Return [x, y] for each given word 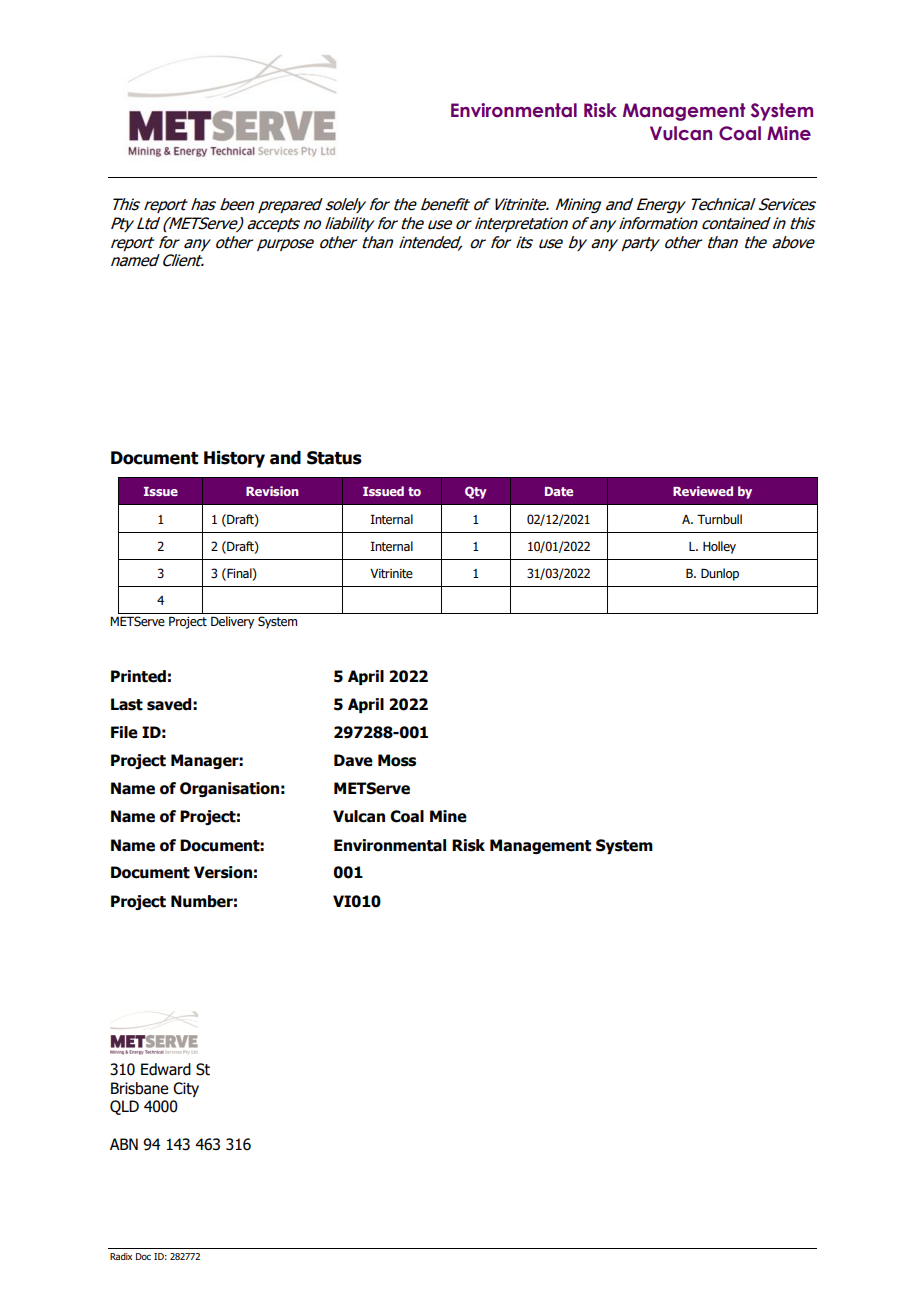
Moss [397, 760]
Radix [121, 1256]
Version [223, 872]
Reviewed [703, 491]
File [124, 732]
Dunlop [720, 574]
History [234, 459]
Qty [476, 492]
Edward [166, 1069]
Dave [353, 760]
